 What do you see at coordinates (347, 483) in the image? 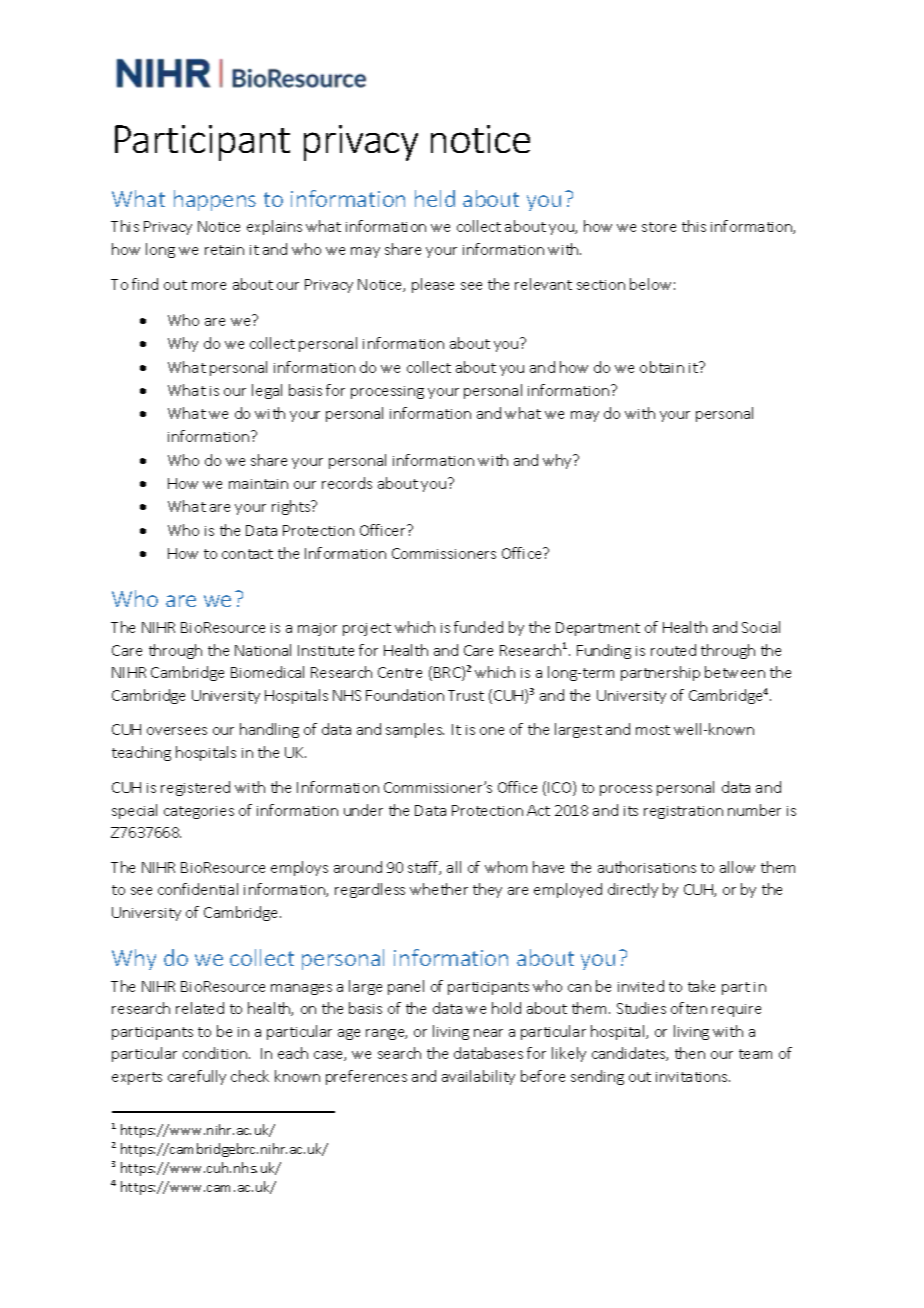
I see `records` at bounding box center [347, 483].
